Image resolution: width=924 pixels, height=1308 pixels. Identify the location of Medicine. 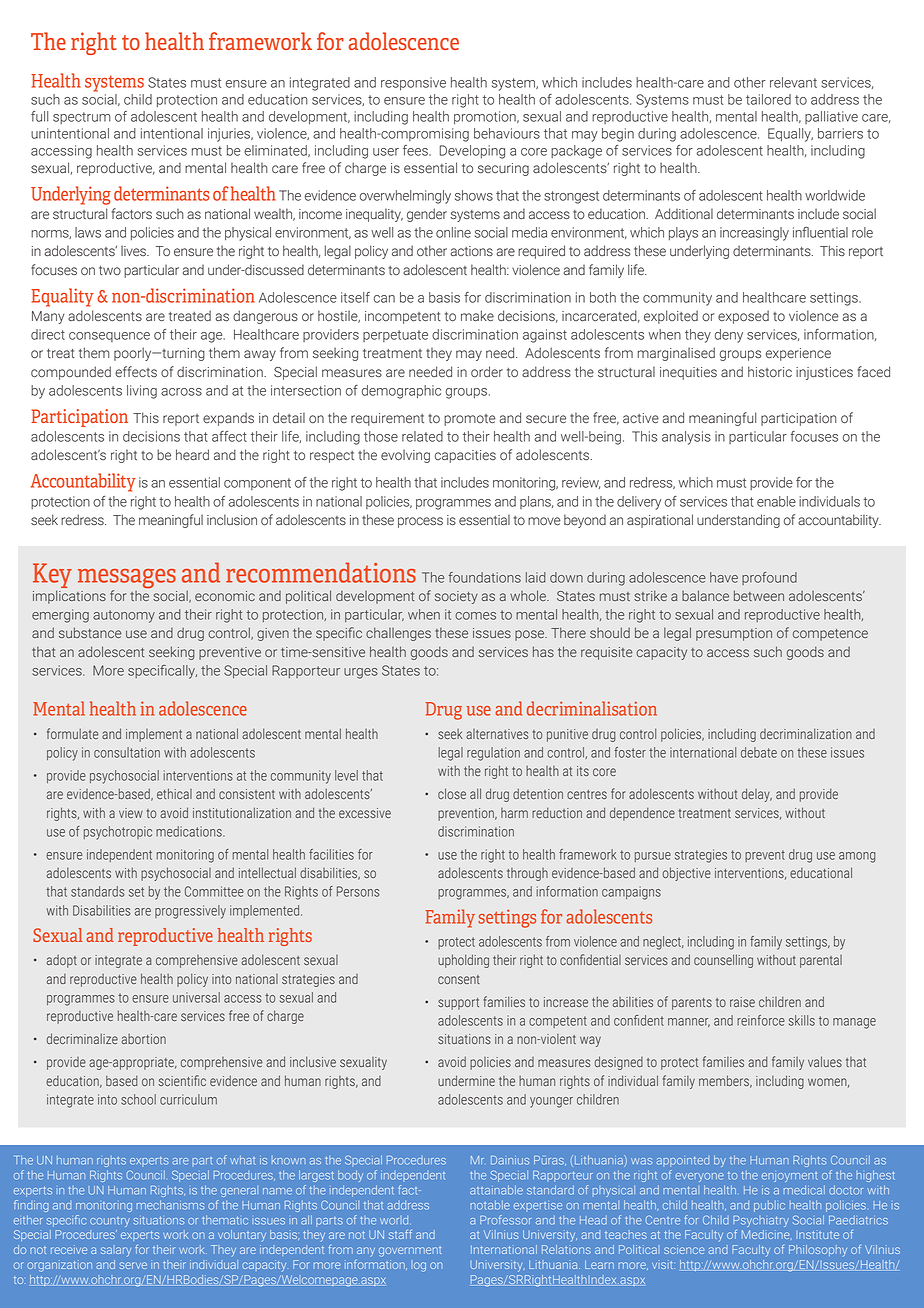
(767, 1235).
